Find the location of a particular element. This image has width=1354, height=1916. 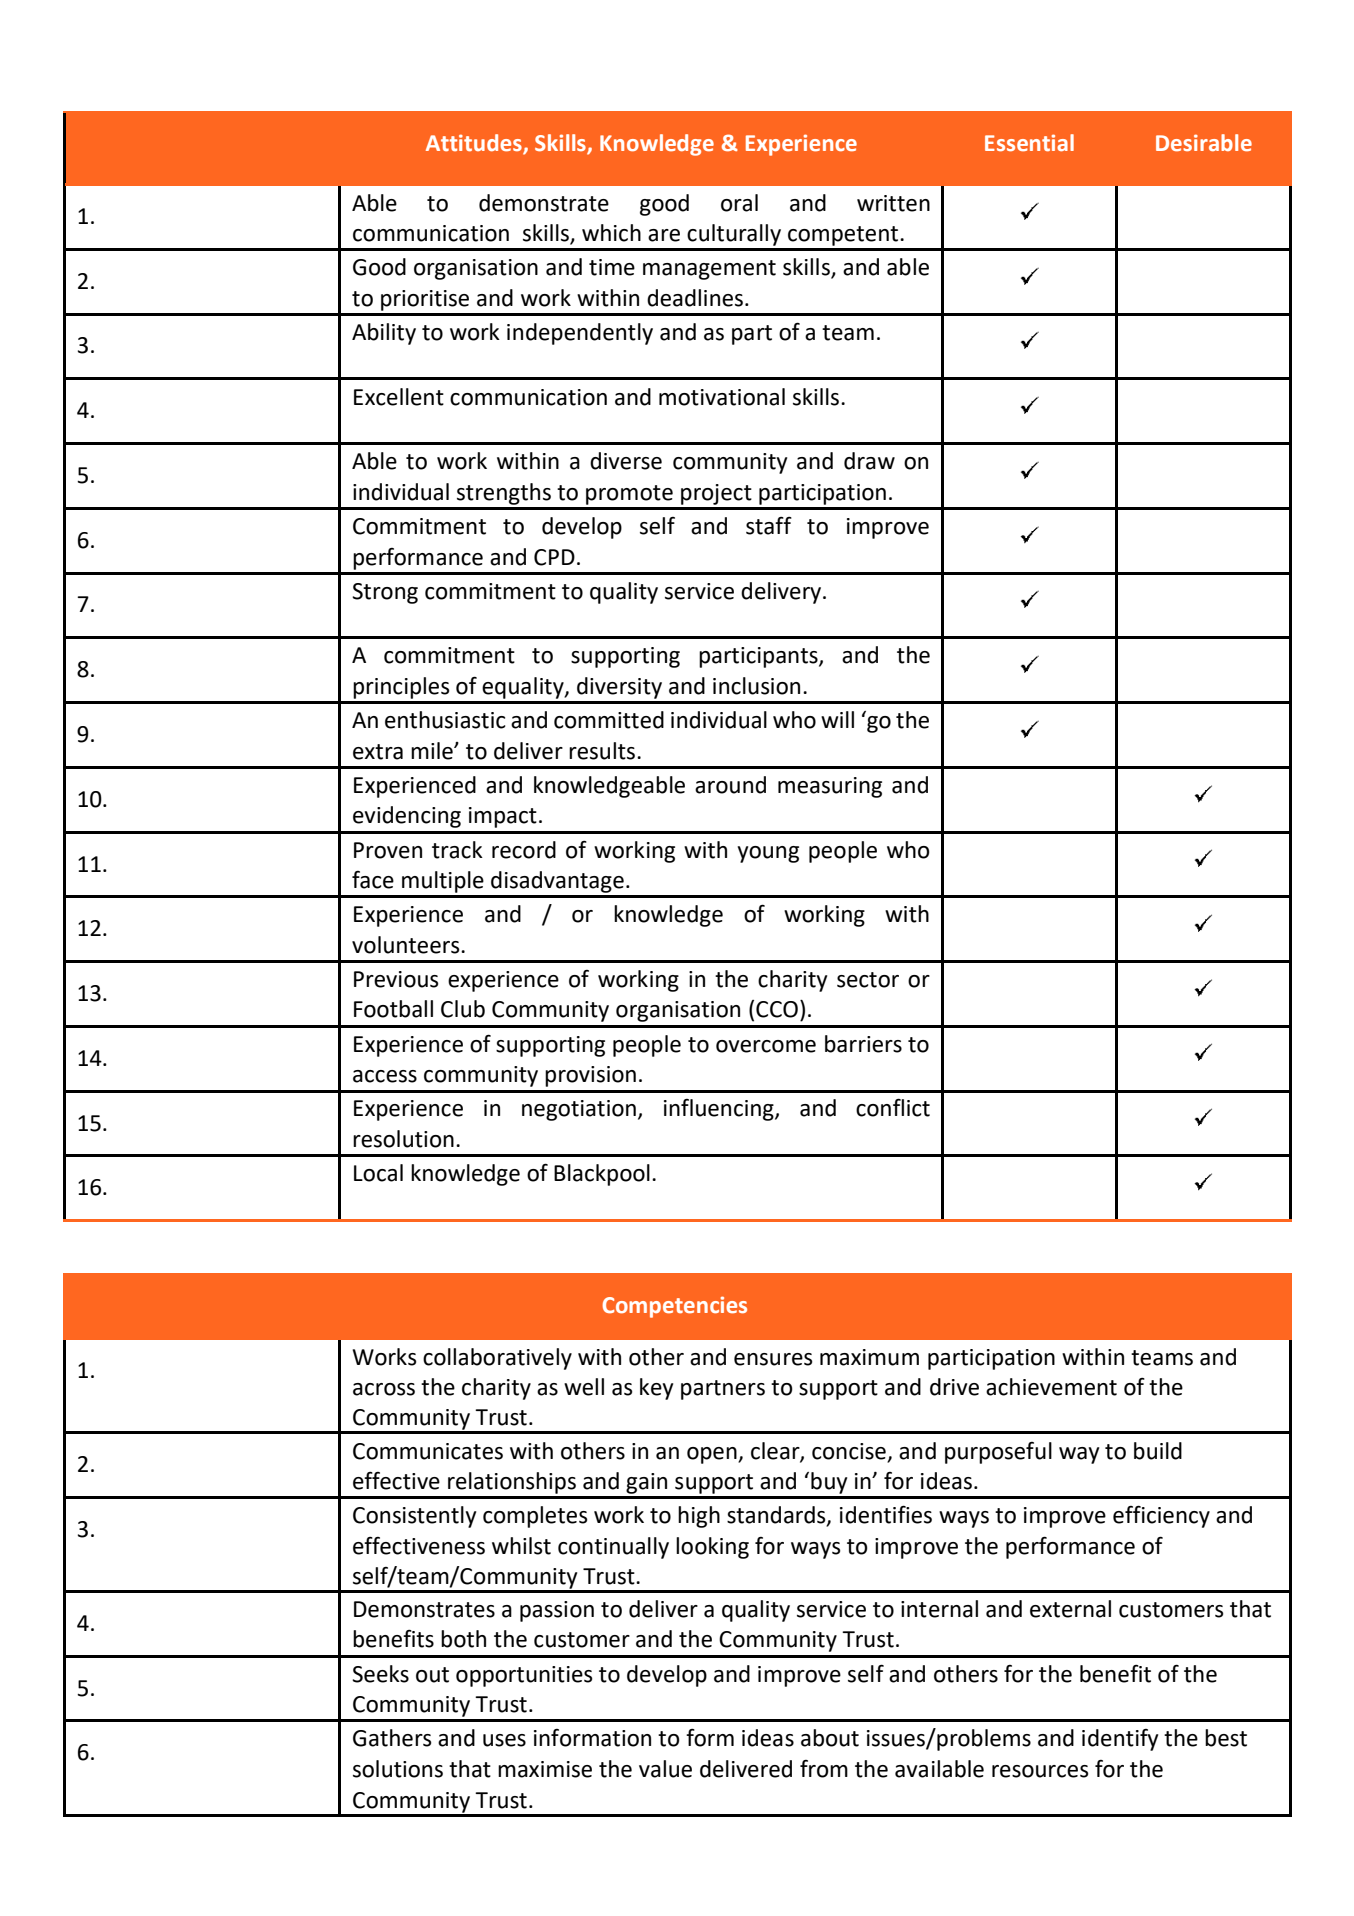

overcome is located at coordinates (766, 1046).
